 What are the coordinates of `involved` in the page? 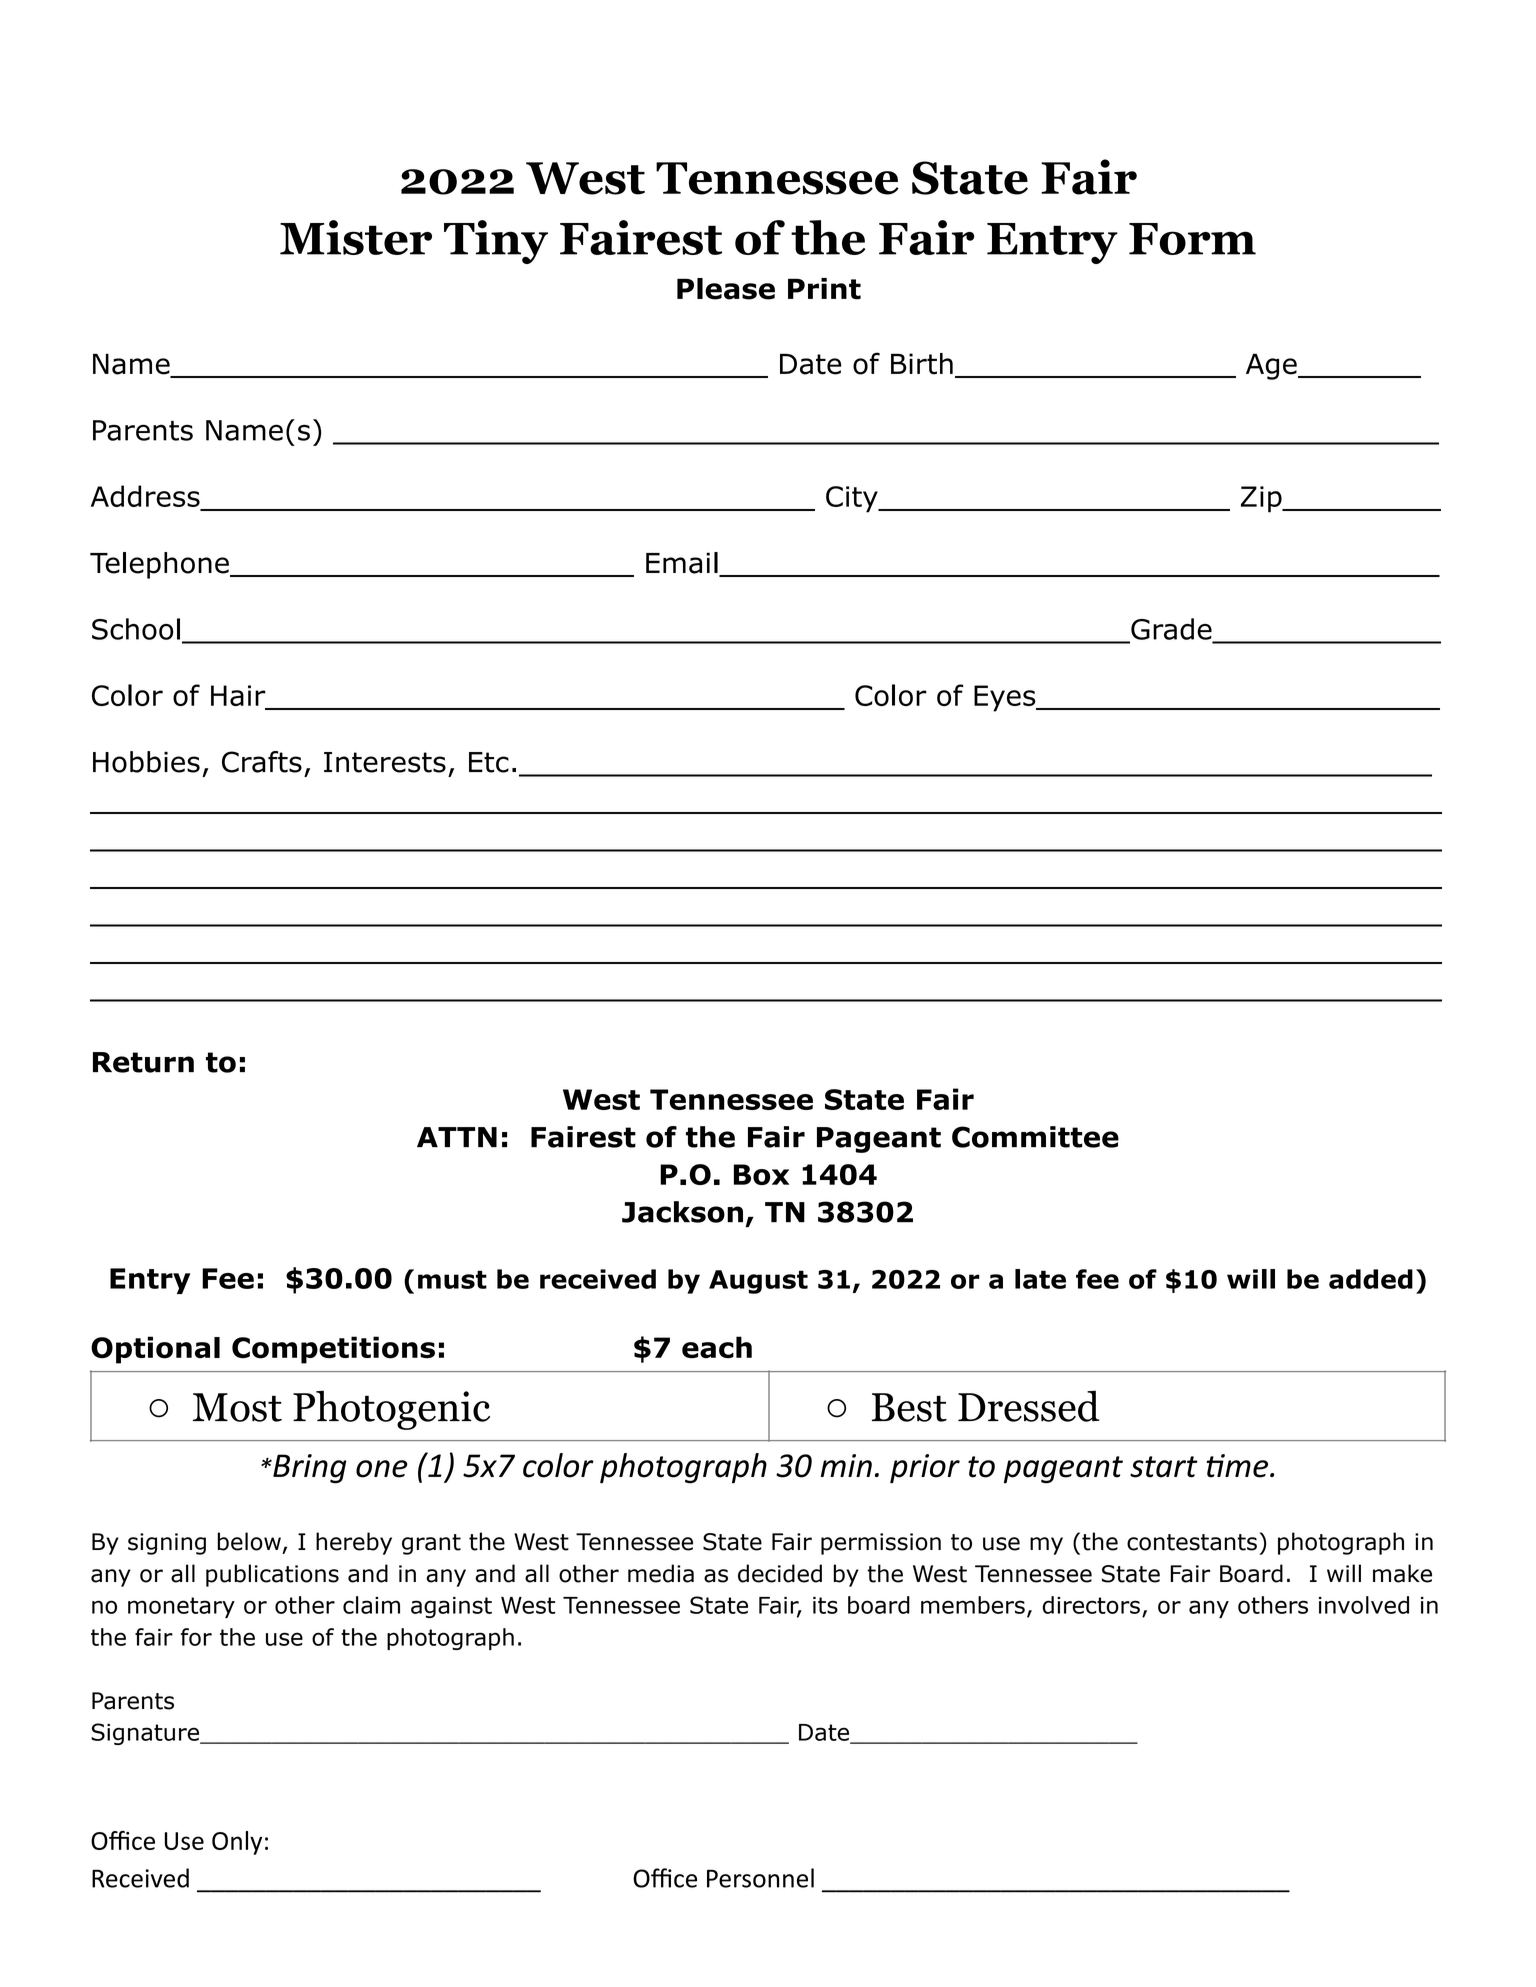 It's located at (1364, 1605).
